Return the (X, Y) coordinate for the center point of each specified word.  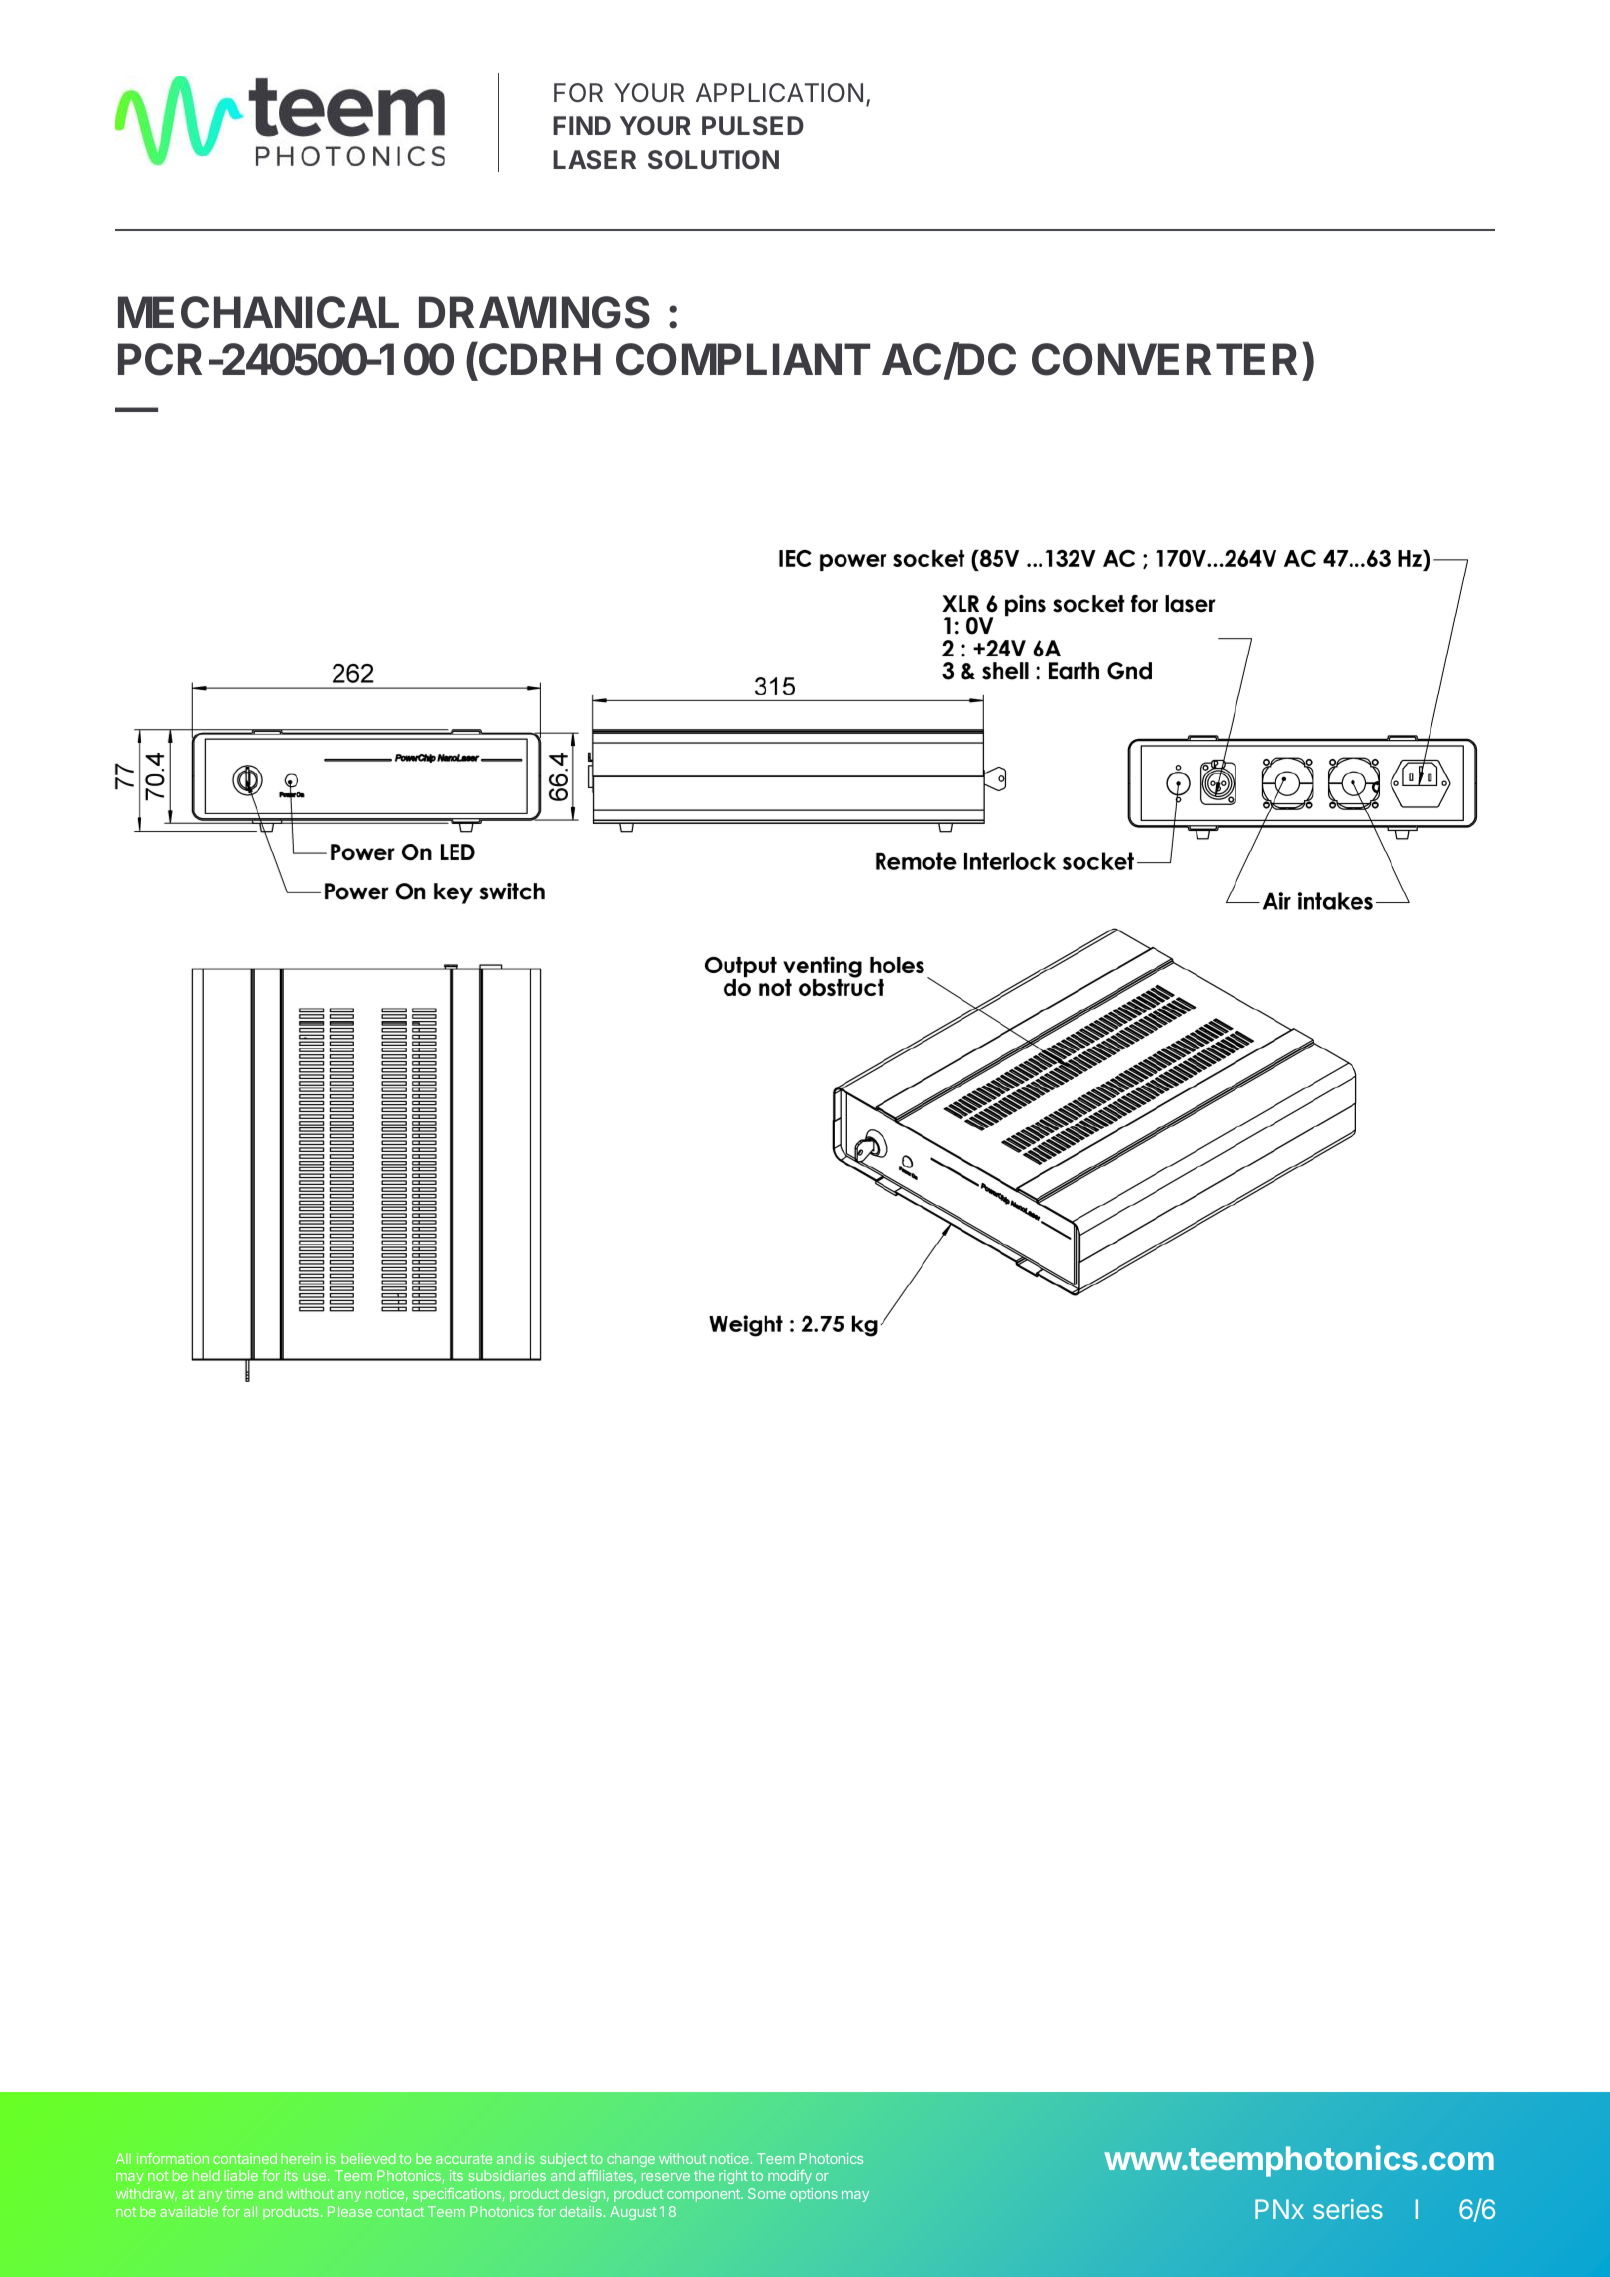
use (314, 2177)
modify (790, 2177)
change (631, 2160)
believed (368, 2158)
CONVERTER (1164, 359)
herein (301, 2158)
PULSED (753, 125)
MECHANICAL (258, 312)
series (1348, 2209)
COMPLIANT (743, 359)
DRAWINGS (534, 312)
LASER (594, 159)
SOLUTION (713, 159)
